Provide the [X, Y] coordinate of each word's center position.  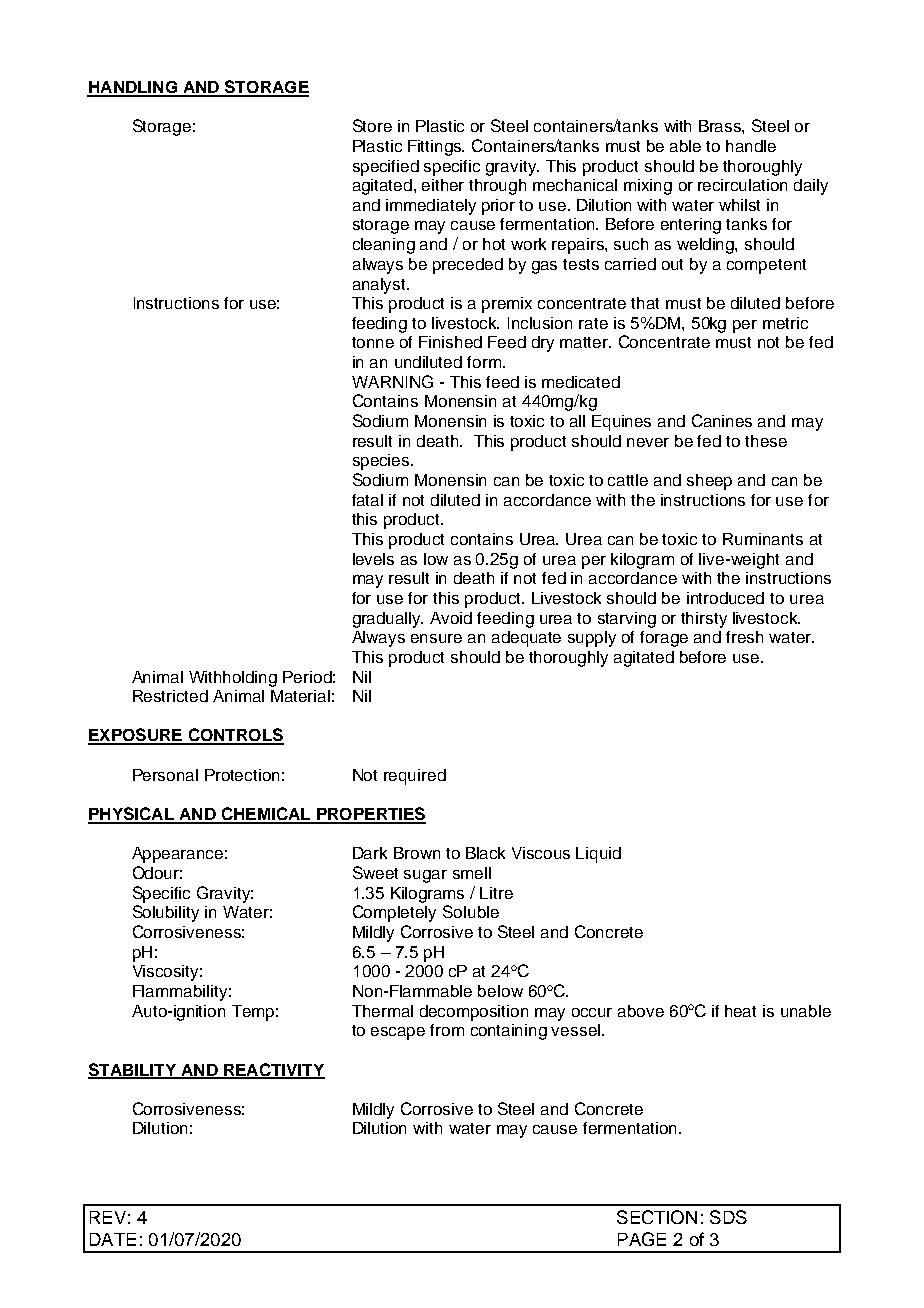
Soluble [471, 911]
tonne [373, 342]
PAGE [642, 1239]
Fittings [436, 148]
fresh [744, 637]
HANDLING [133, 88]
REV [108, 1217]
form [484, 362]
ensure [436, 638]
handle [751, 146]
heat [740, 1011]
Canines [722, 420]
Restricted [170, 696]
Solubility [166, 913]
